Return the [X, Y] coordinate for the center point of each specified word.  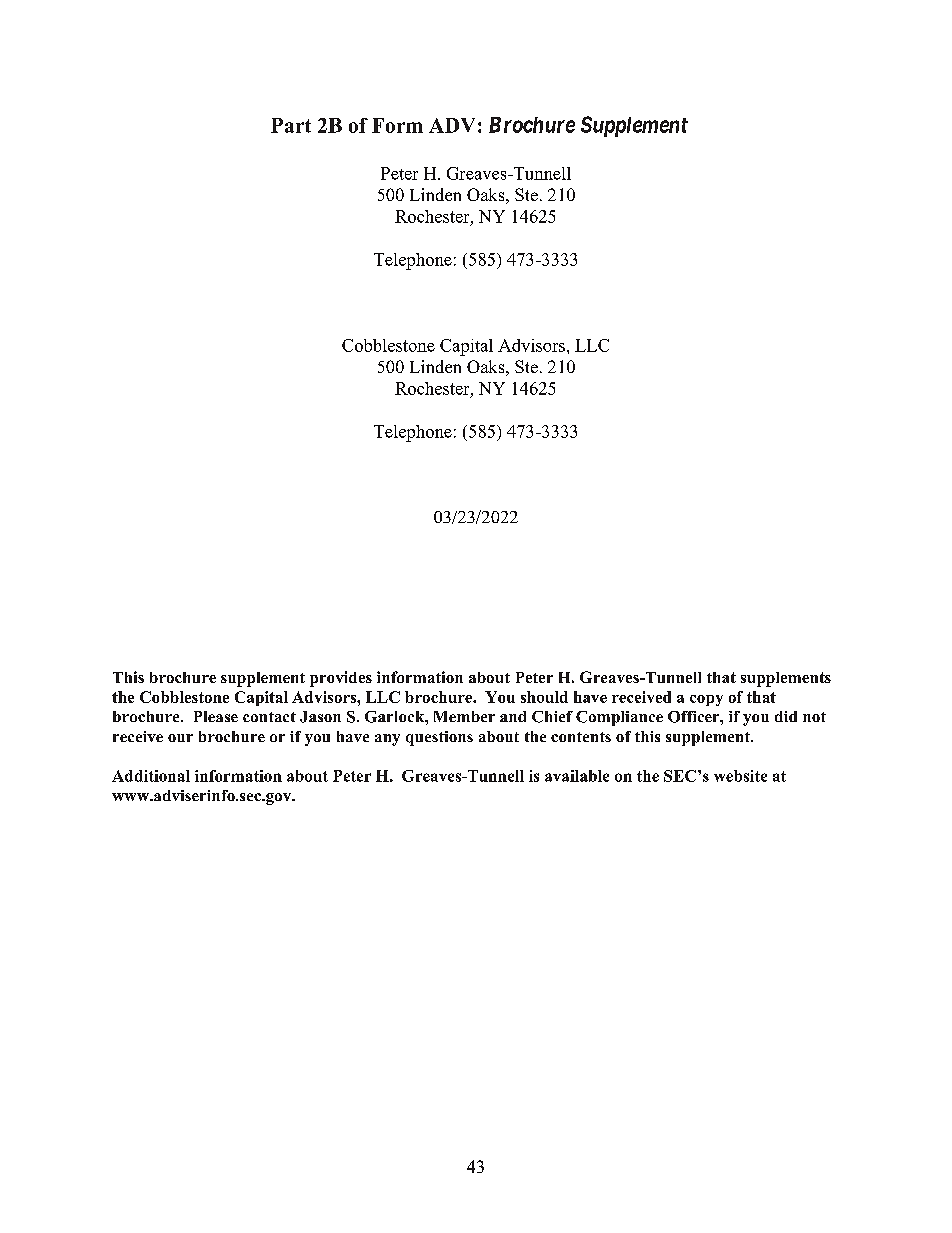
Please [216, 716]
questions [439, 738]
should [544, 697]
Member [464, 716]
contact [269, 717]
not [814, 717]
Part [291, 125]
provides [341, 679]
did [786, 716]
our [180, 738]
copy [706, 700]
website [740, 776]
